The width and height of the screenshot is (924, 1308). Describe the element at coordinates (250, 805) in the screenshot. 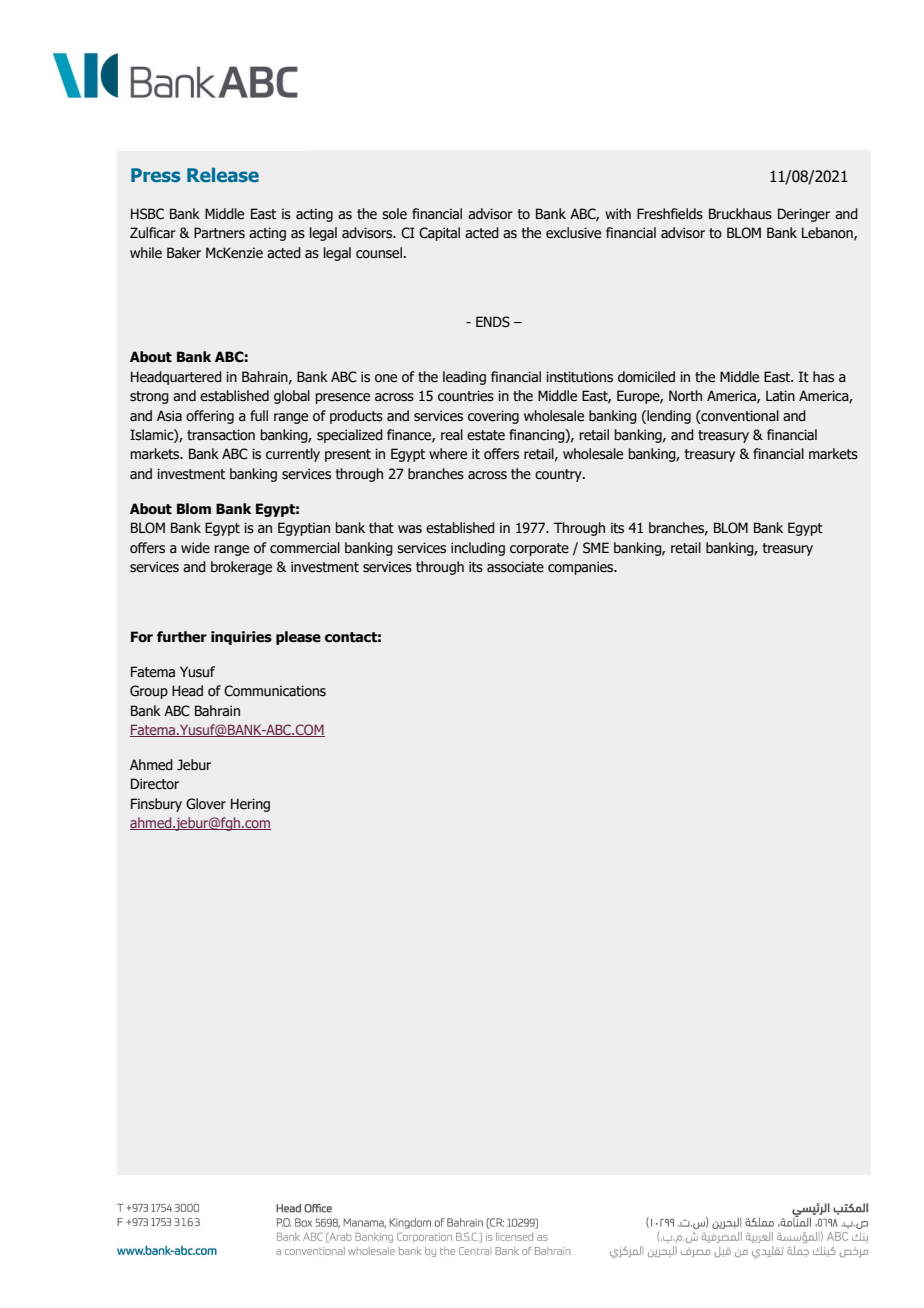

I see `Hering` at that location.
